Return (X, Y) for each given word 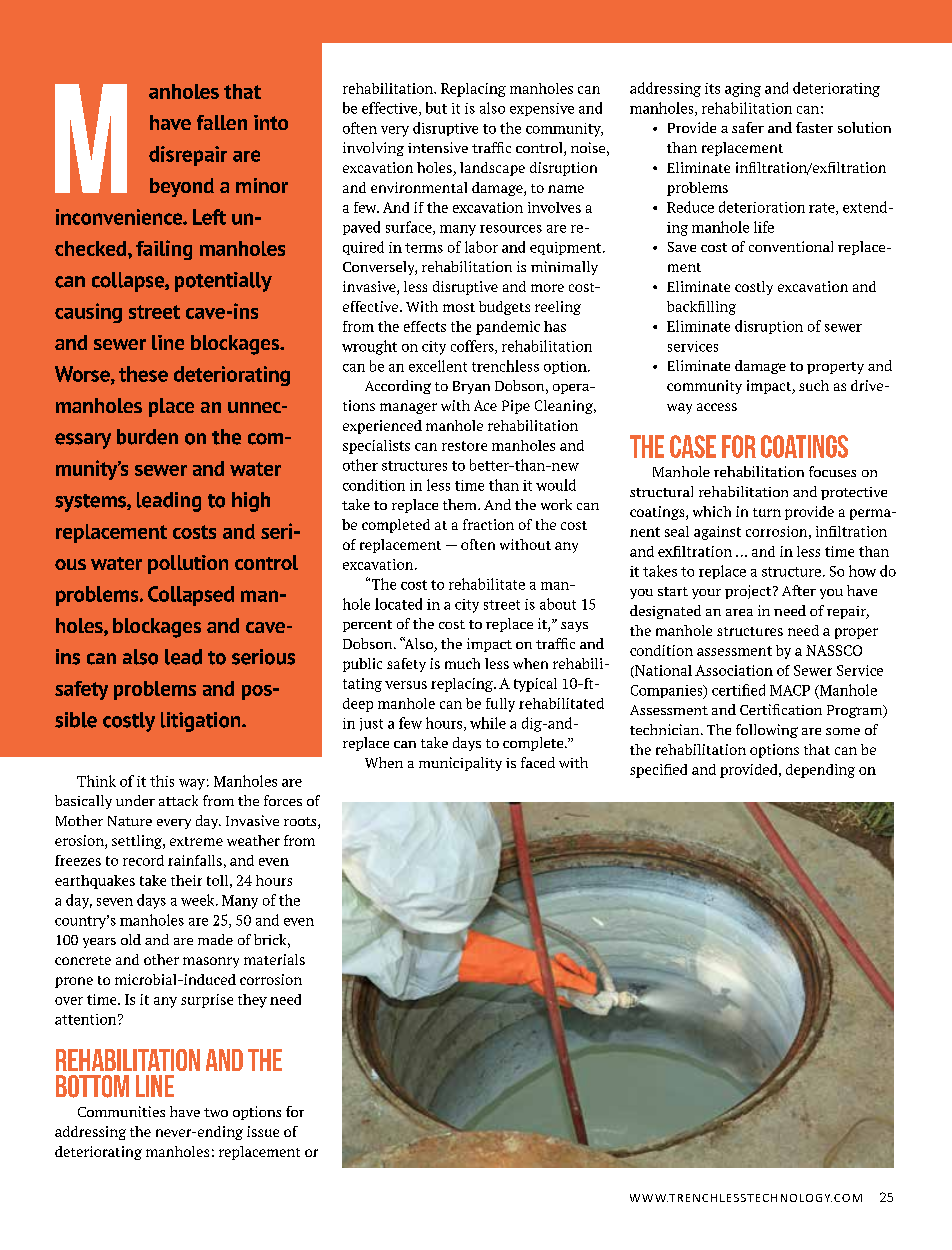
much (462, 663)
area (739, 612)
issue (263, 1131)
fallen (222, 122)
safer (748, 127)
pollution (188, 564)
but (436, 108)
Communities (121, 1111)
